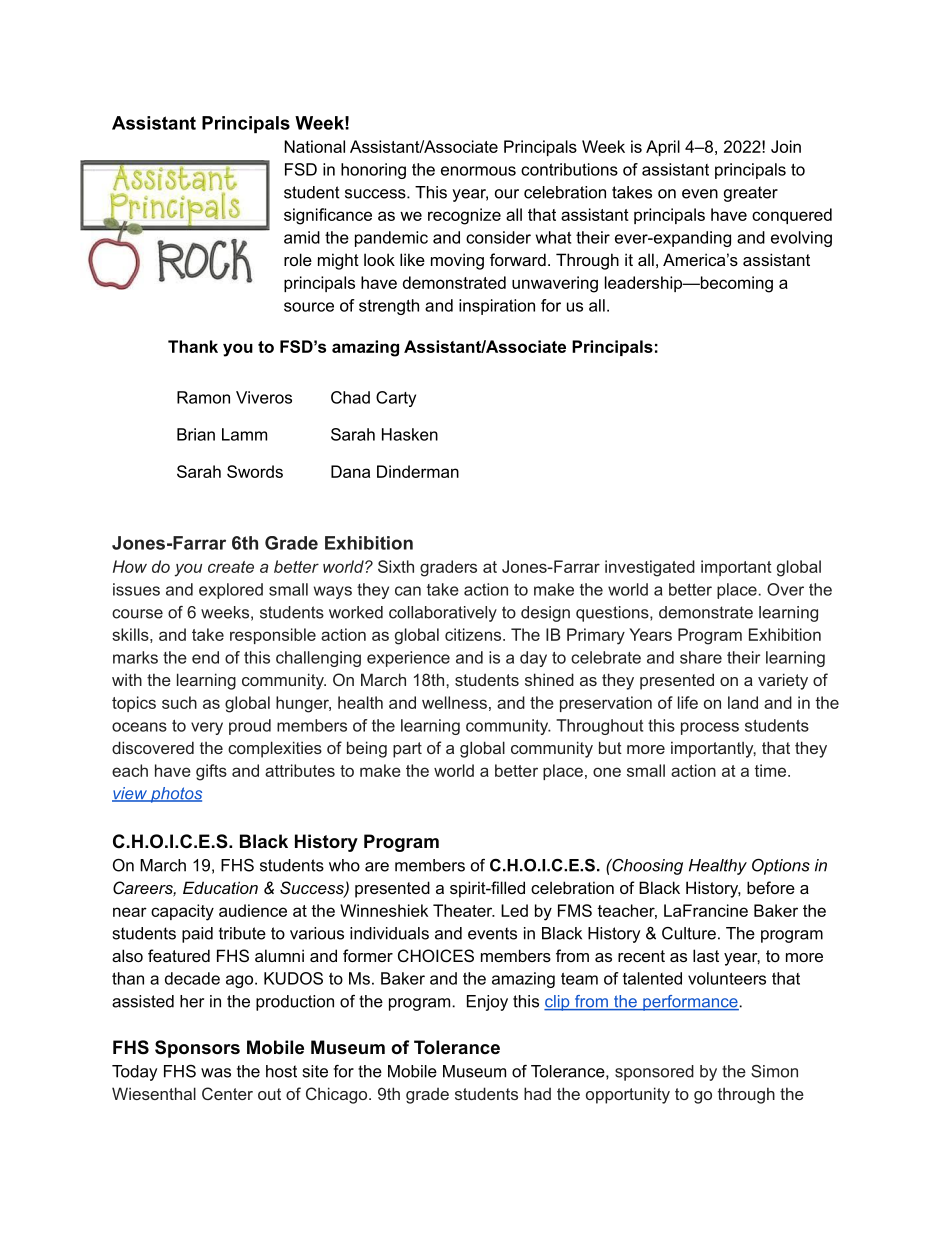  I want to click on Enjoy, so click(487, 1003).
